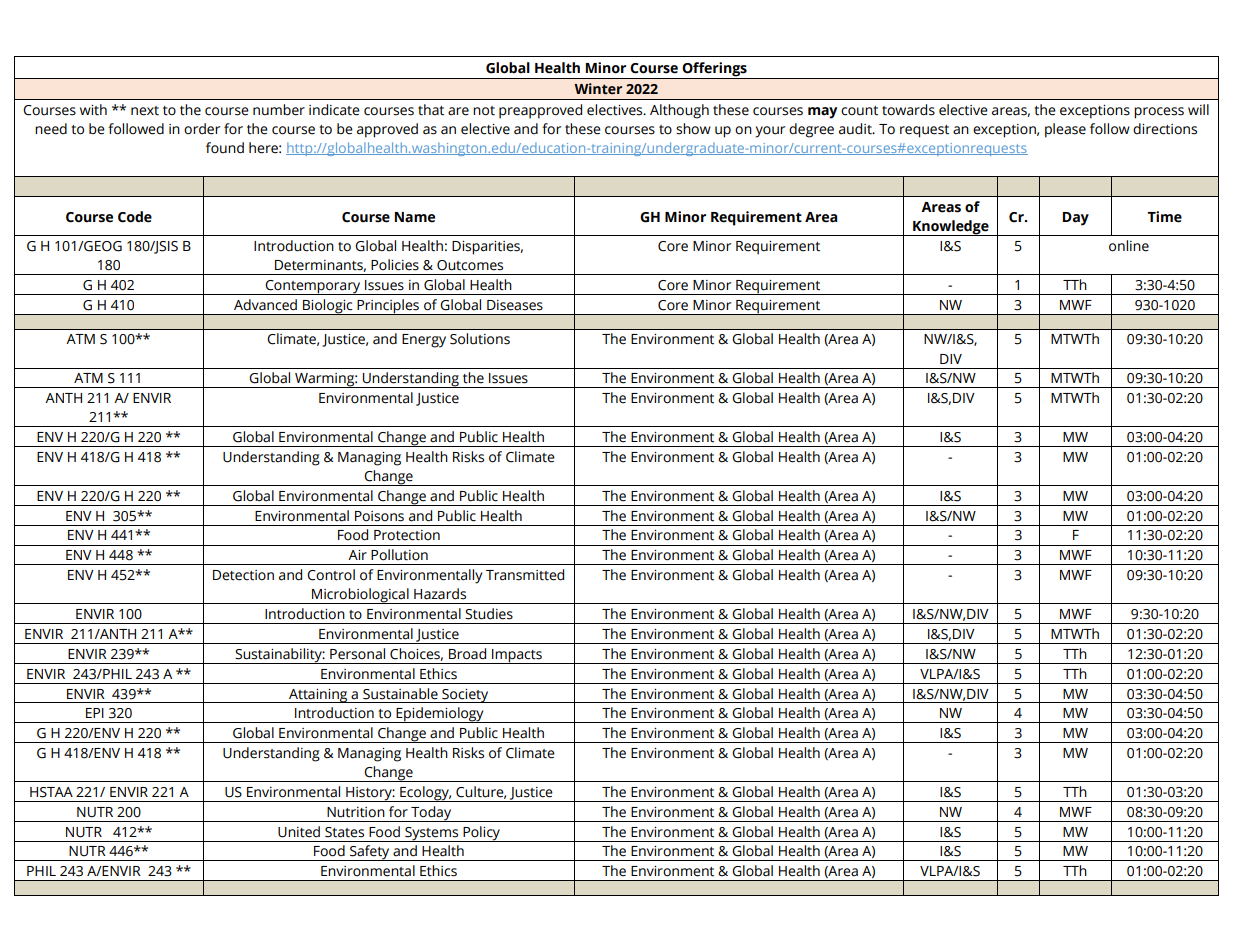 The height and width of the screenshot is (952, 1233). Describe the element at coordinates (598, 89) in the screenshot. I see `Winter` at that location.
